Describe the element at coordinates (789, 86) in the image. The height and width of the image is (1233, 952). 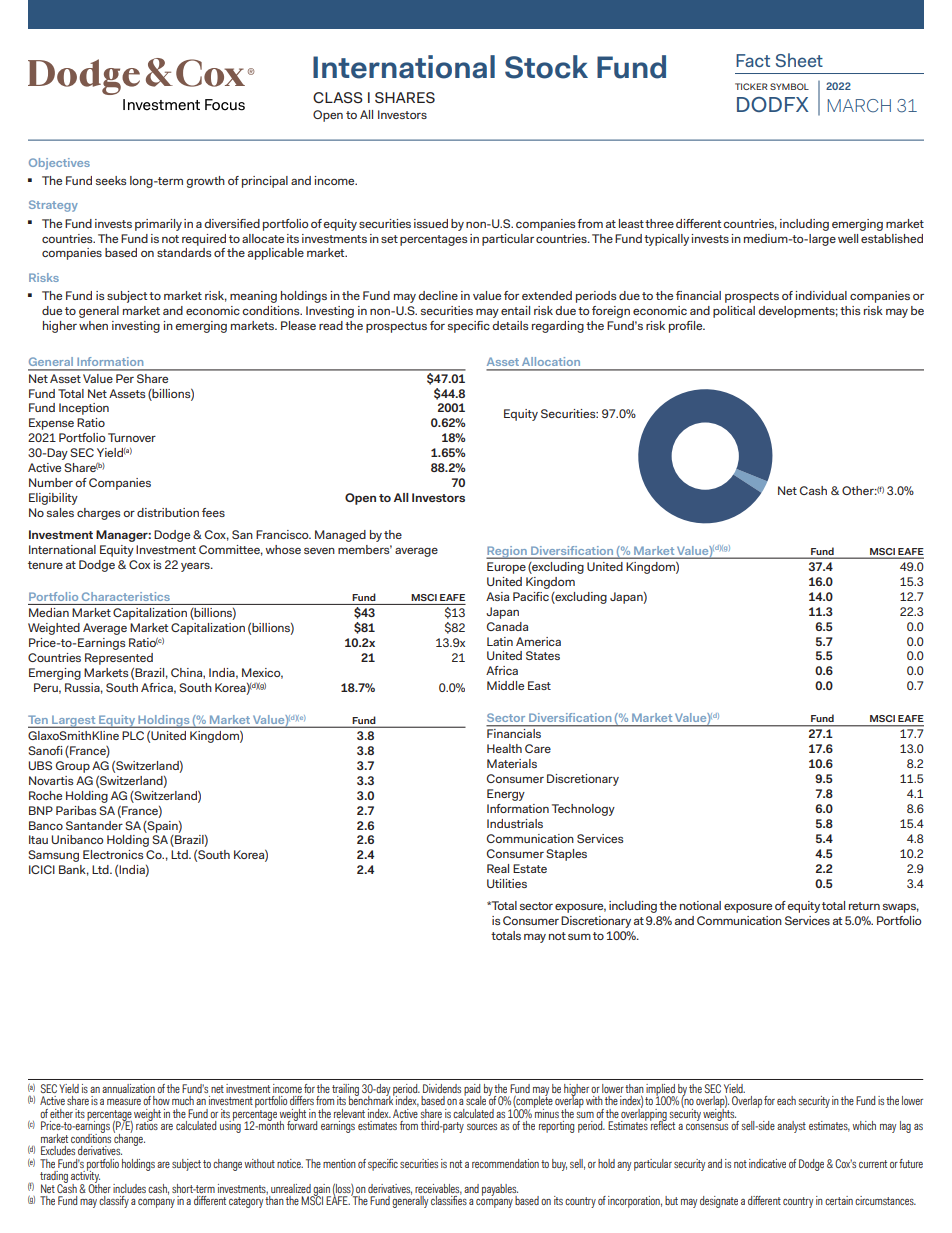
I see `SYMBOL` at that location.
